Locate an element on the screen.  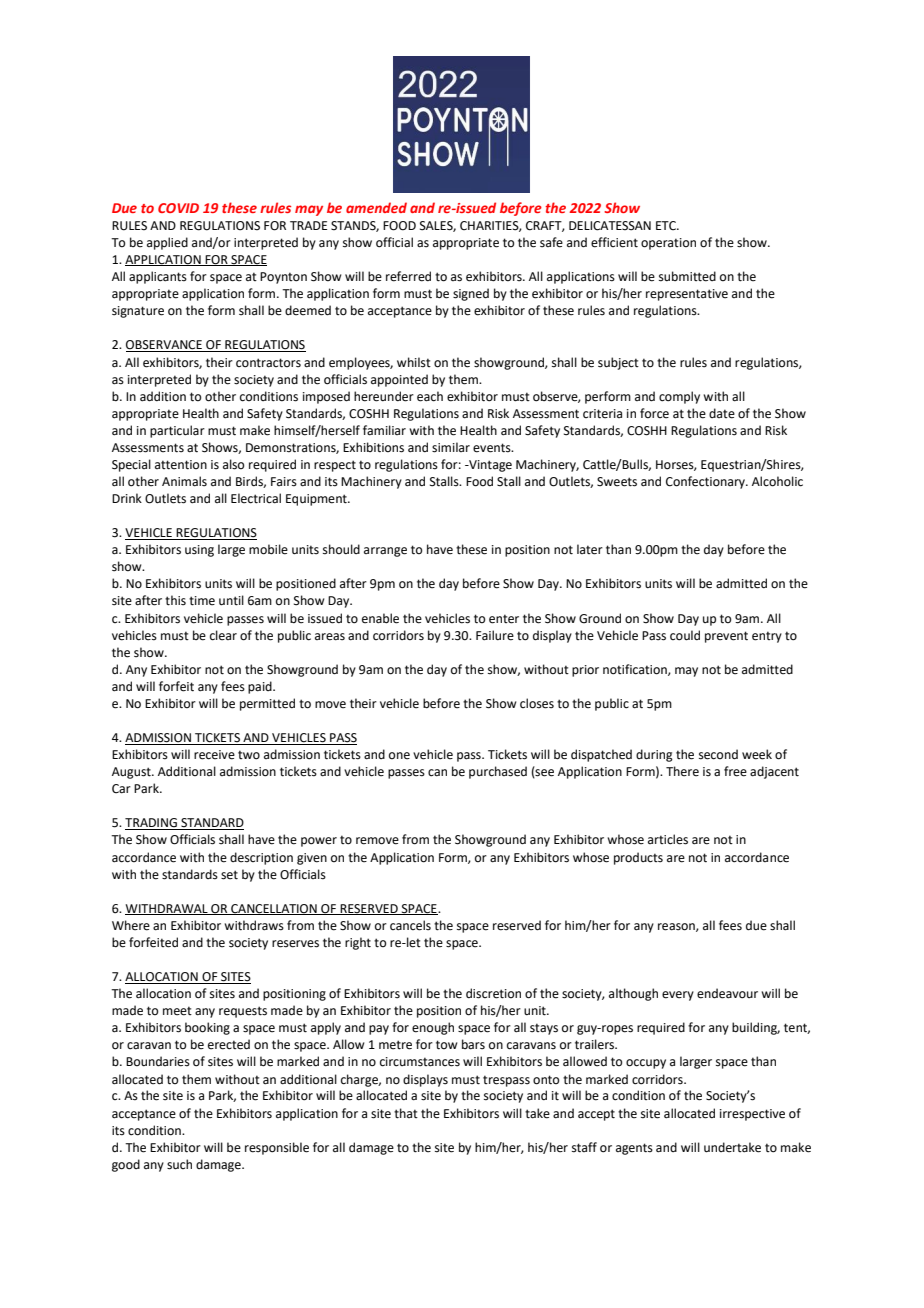
similar is located at coordinates (451, 447).
